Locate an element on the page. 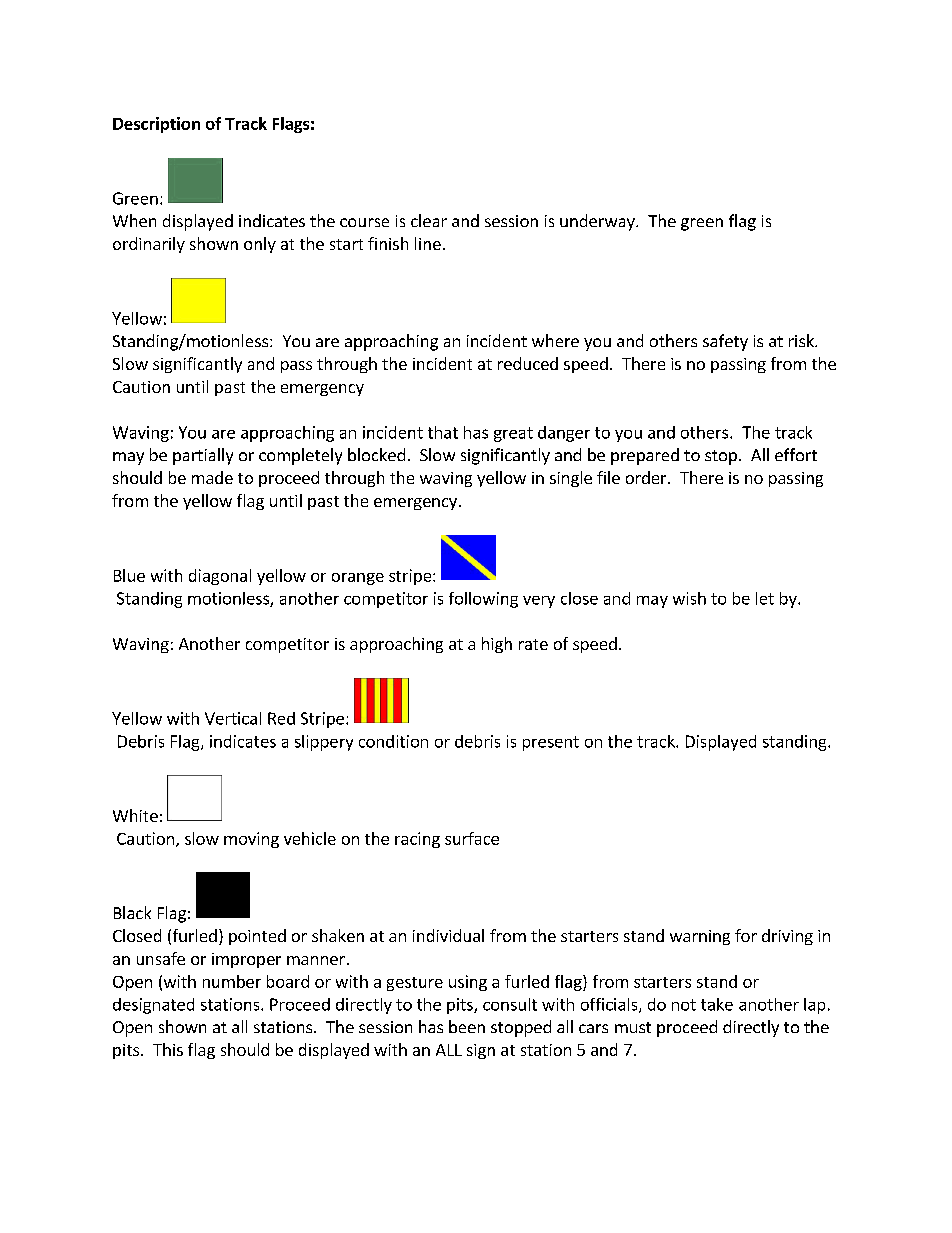 The image size is (952, 1233). been is located at coordinates (467, 1026).
